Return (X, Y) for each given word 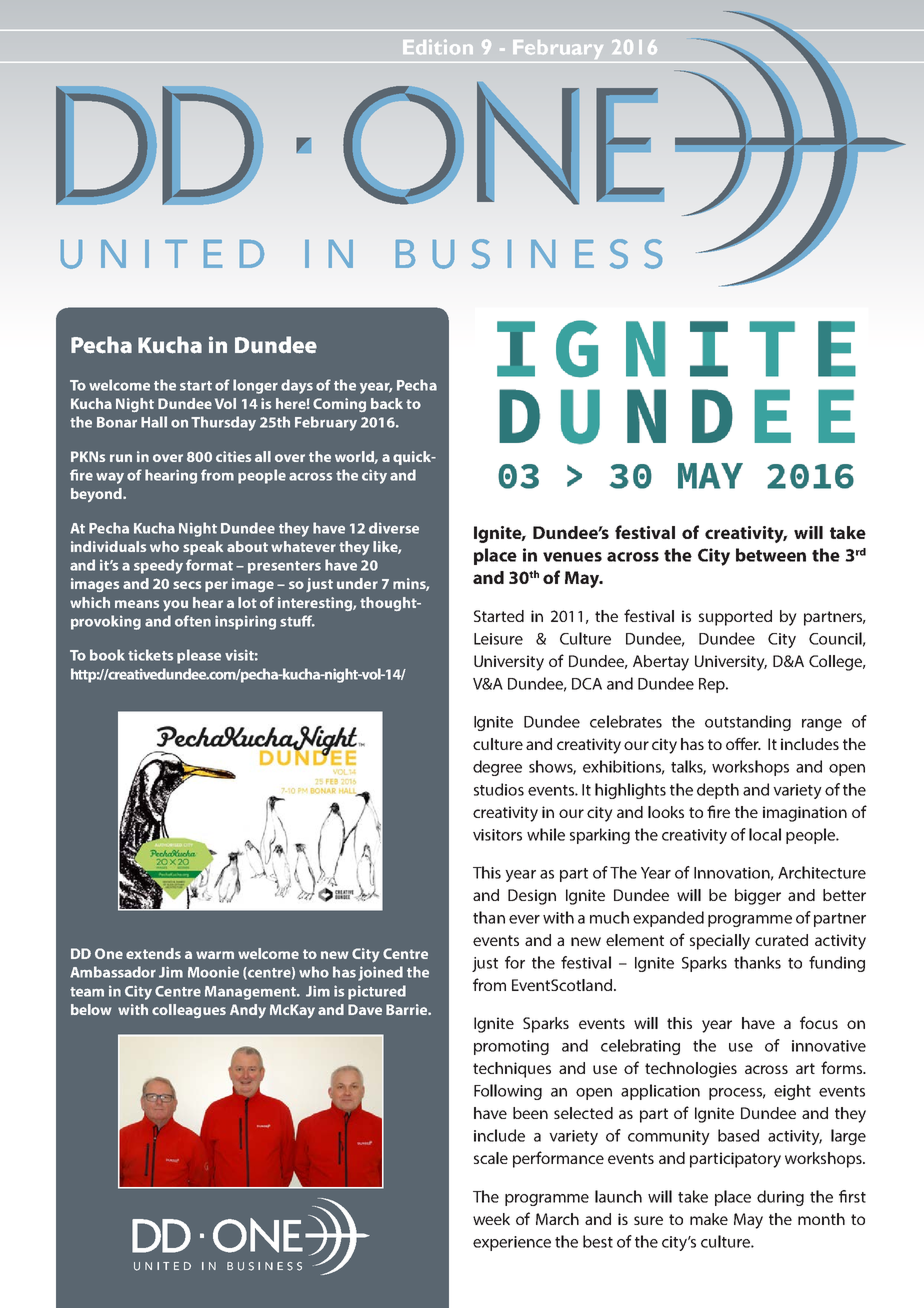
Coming (339, 405)
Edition (438, 47)
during (780, 1198)
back (387, 403)
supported (735, 618)
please (199, 656)
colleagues (189, 1011)
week (491, 1219)
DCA (587, 684)
